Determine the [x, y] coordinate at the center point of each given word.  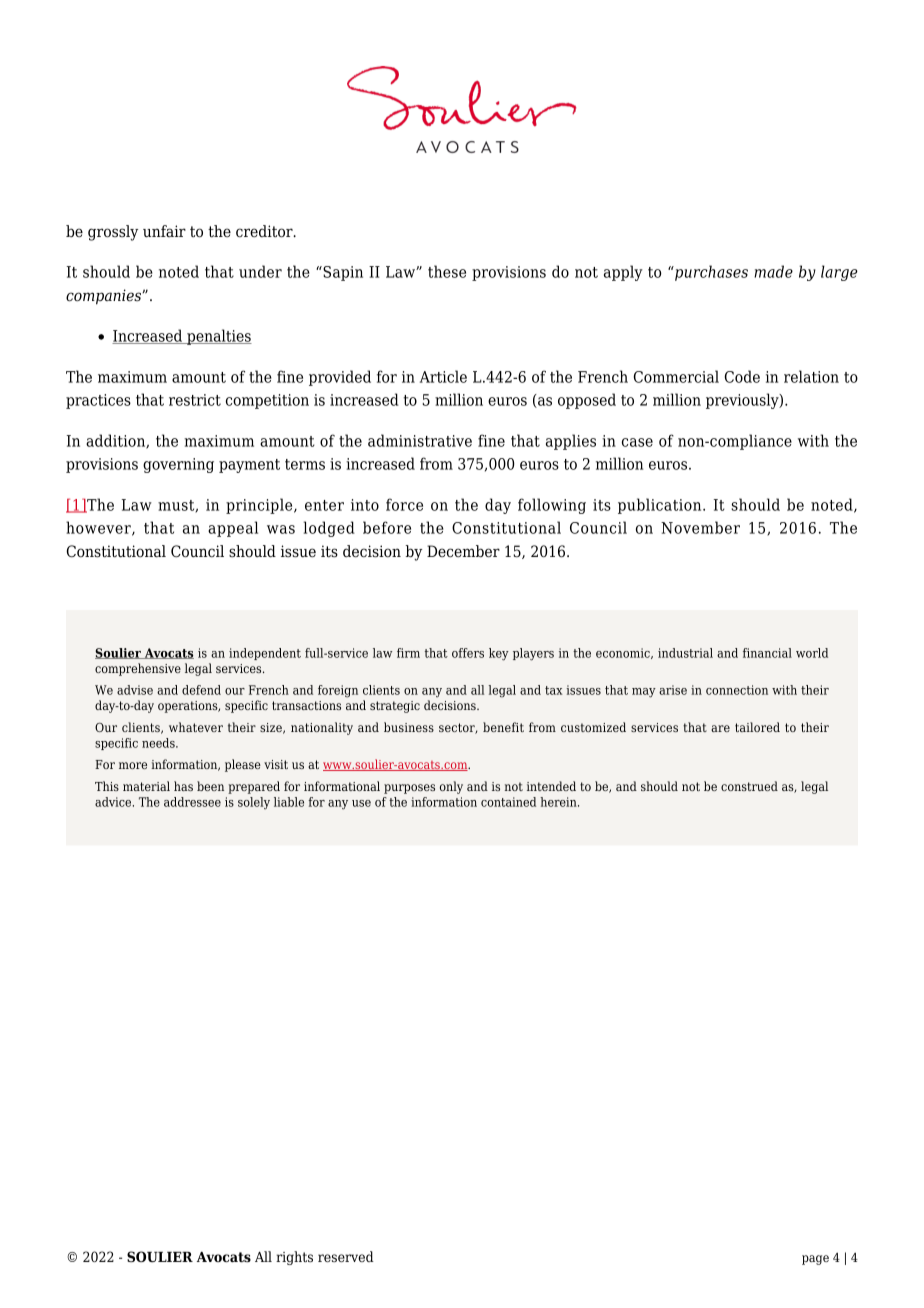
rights [294, 1258]
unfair [164, 231]
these [447, 271]
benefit [503, 727]
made [773, 271]
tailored [757, 727]
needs [159, 743]
